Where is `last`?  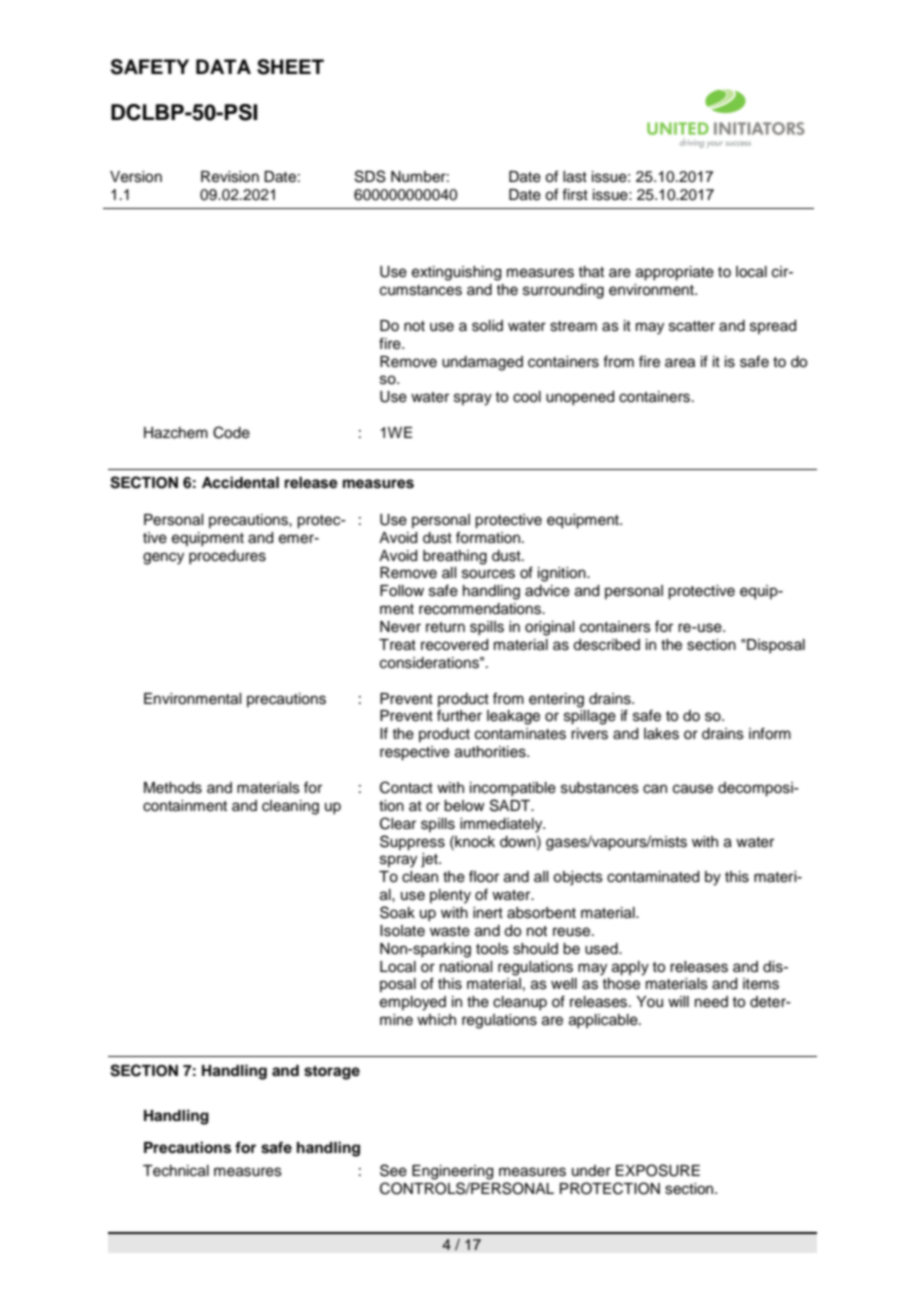 last is located at coordinates (575, 177).
